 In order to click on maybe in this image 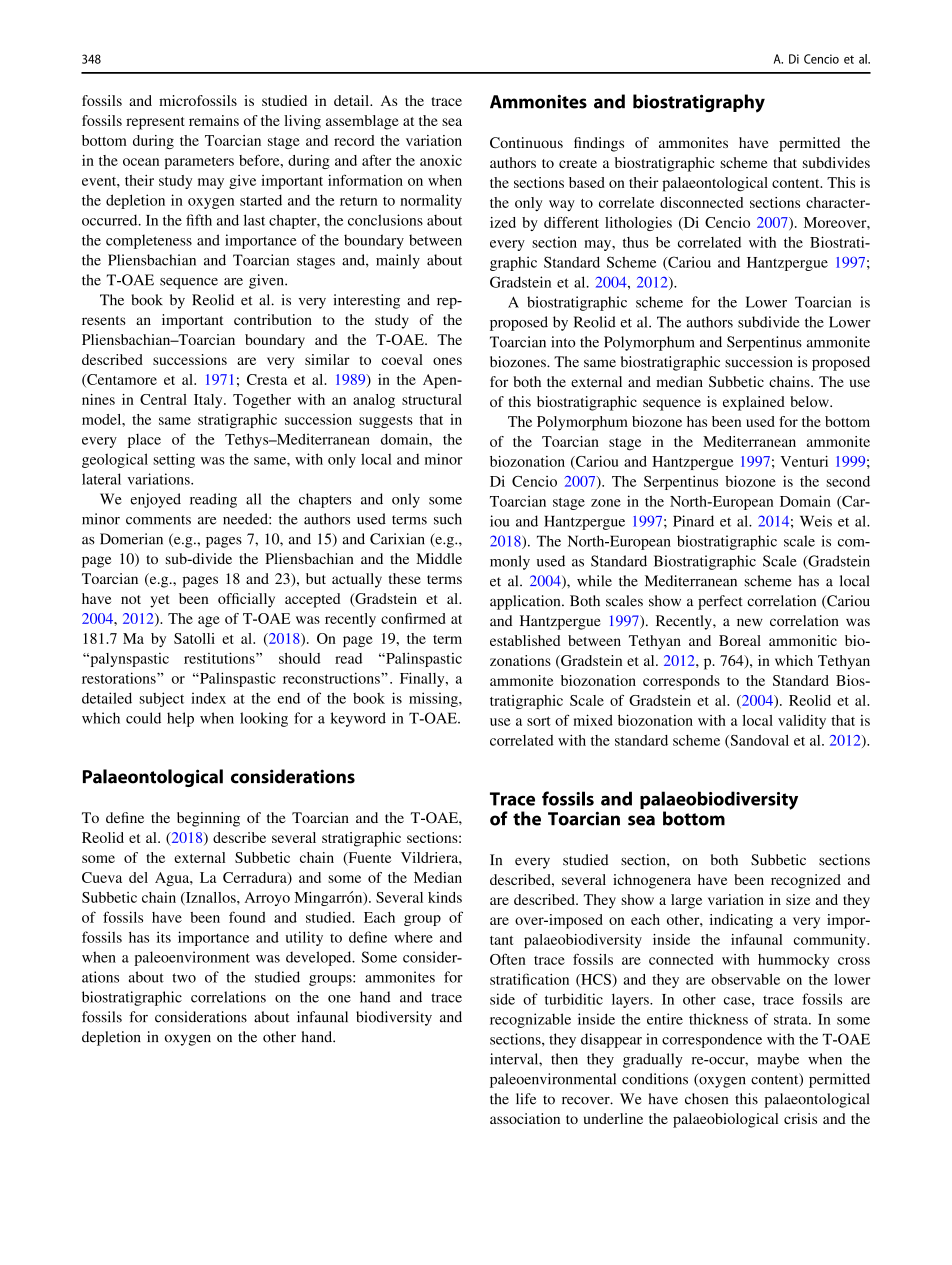, I will do `click(778, 1060)`.
